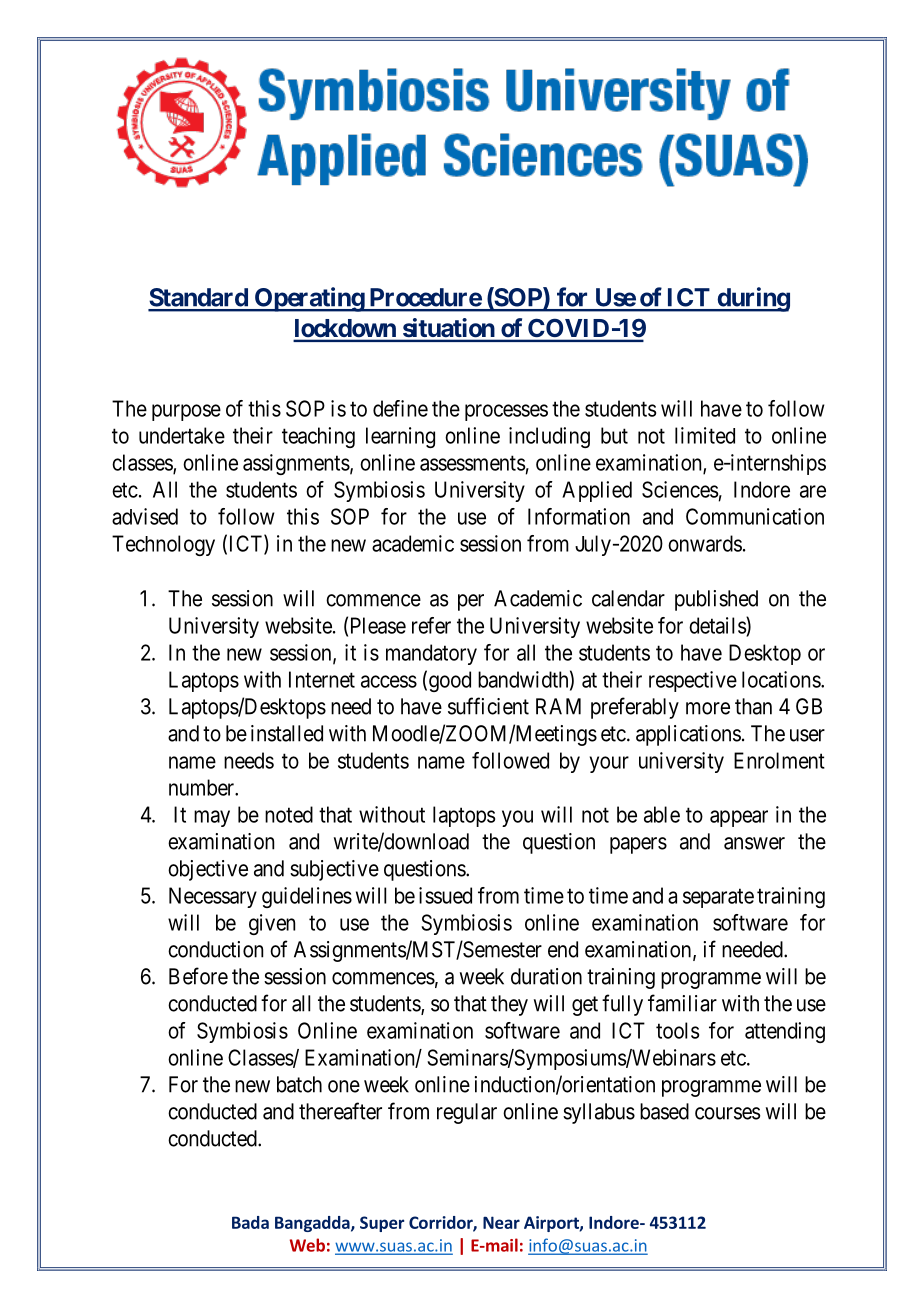  What do you see at coordinates (182, 435) in the screenshot?
I see `undertake` at bounding box center [182, 435].
